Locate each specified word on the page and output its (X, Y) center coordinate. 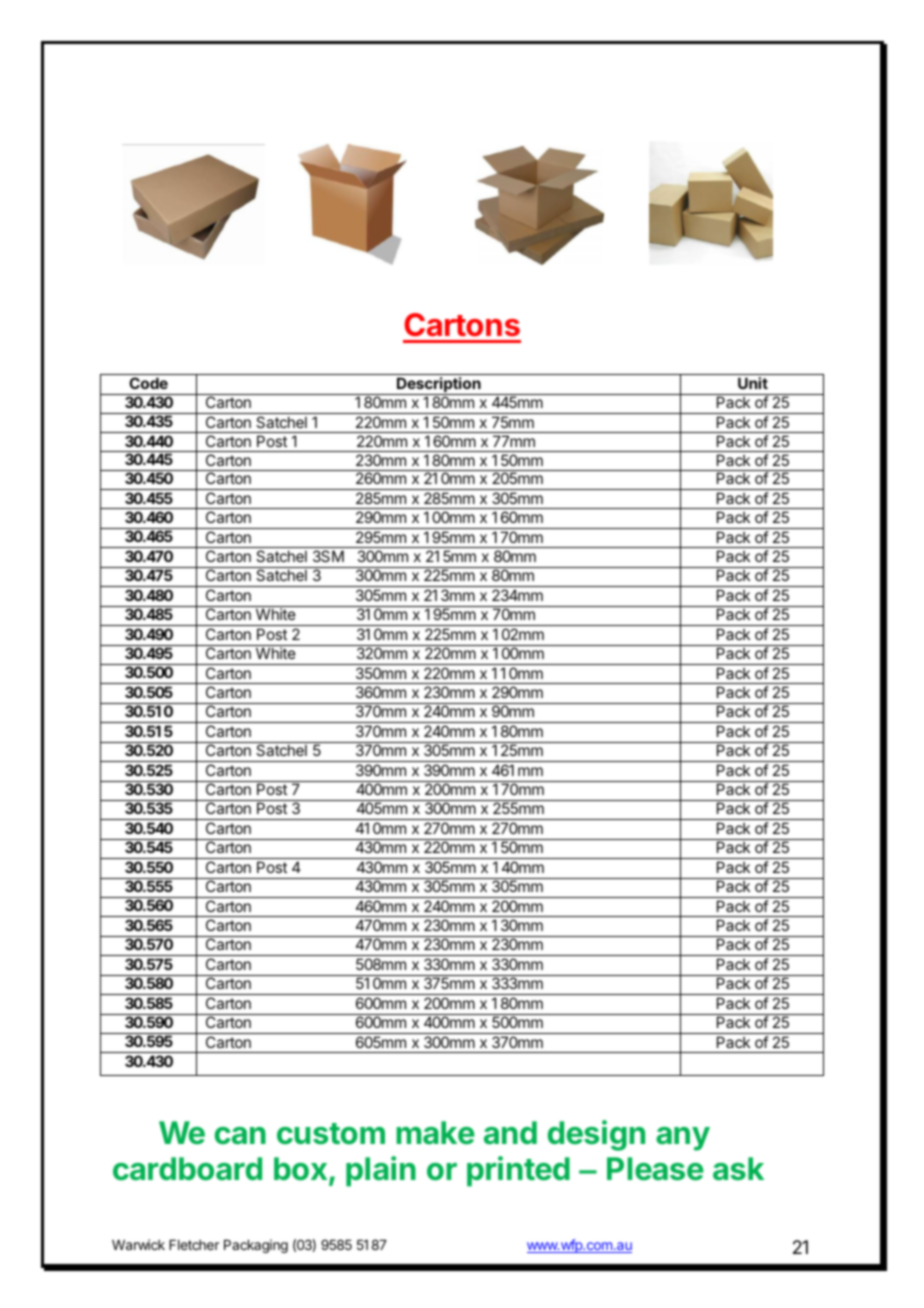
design (596, 1135)
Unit (753, 383)
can (240, 1136)
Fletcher (194, 1245)
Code (148, 383)
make (435, 1133)
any (683, 1139)
